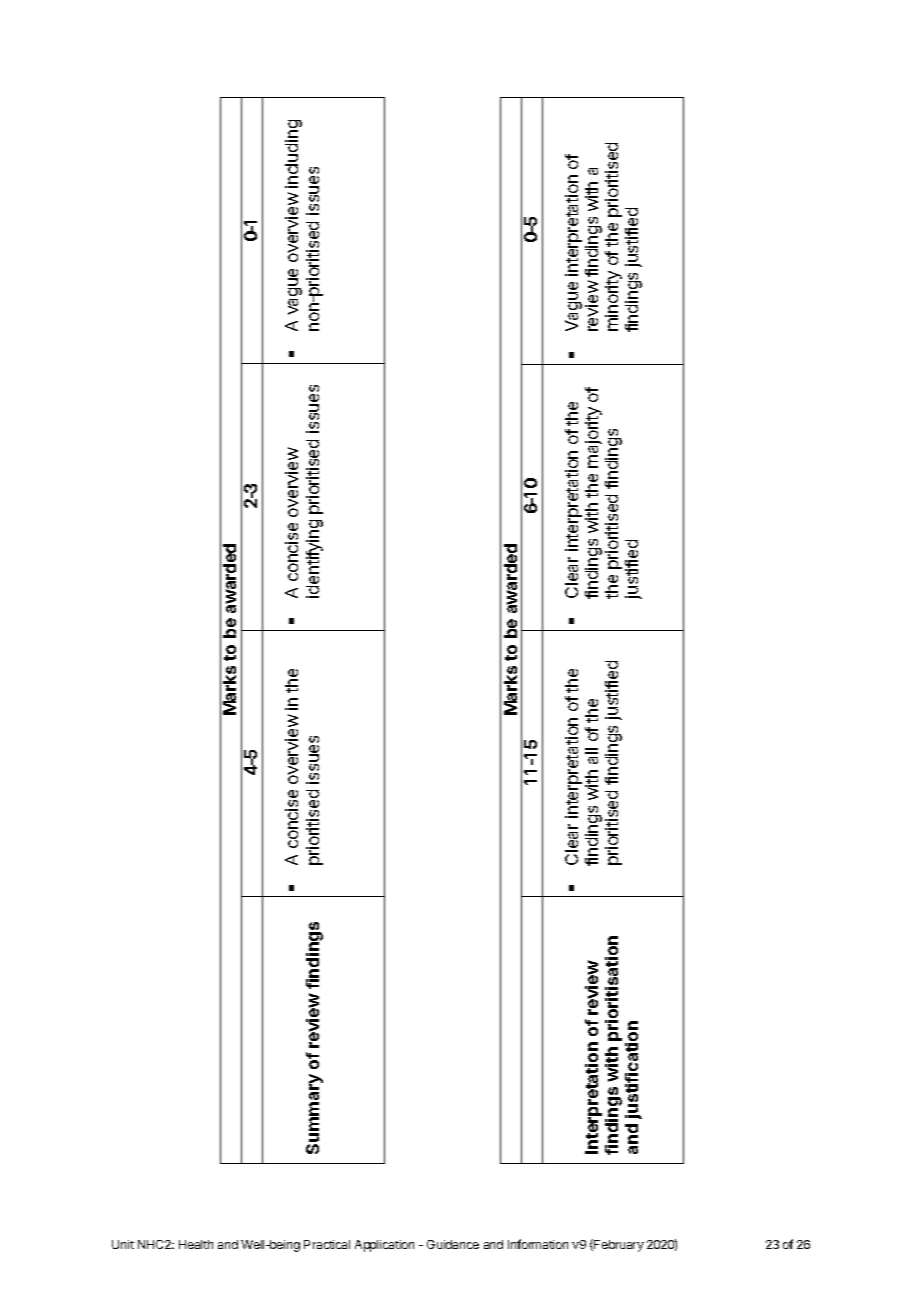 The width and height of the screenshot is (924, 1307). What do you see at coordinates (453, 1244) in the screenshot?
I see `Guidance` at bounding box center [453, 1244].
